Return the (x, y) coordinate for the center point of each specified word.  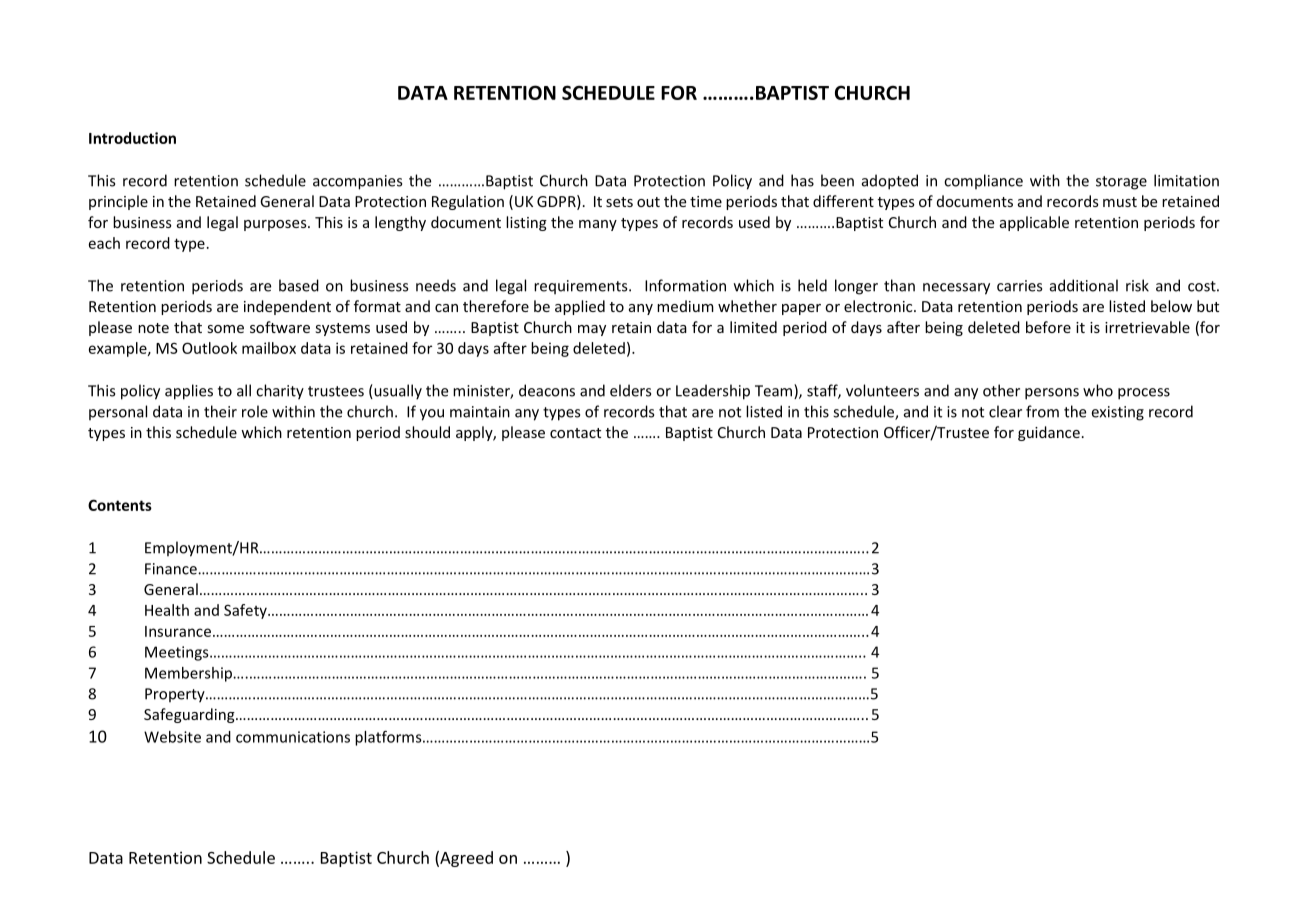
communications (293, 737)
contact (575, 433)
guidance (1049, 433)
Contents (120, 505)
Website (172, 737)
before (1048, 327)
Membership (190, 674)
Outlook (209, 348)
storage (1121, 183)
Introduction (132, 138)
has (802, 180)
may (592, 330)
